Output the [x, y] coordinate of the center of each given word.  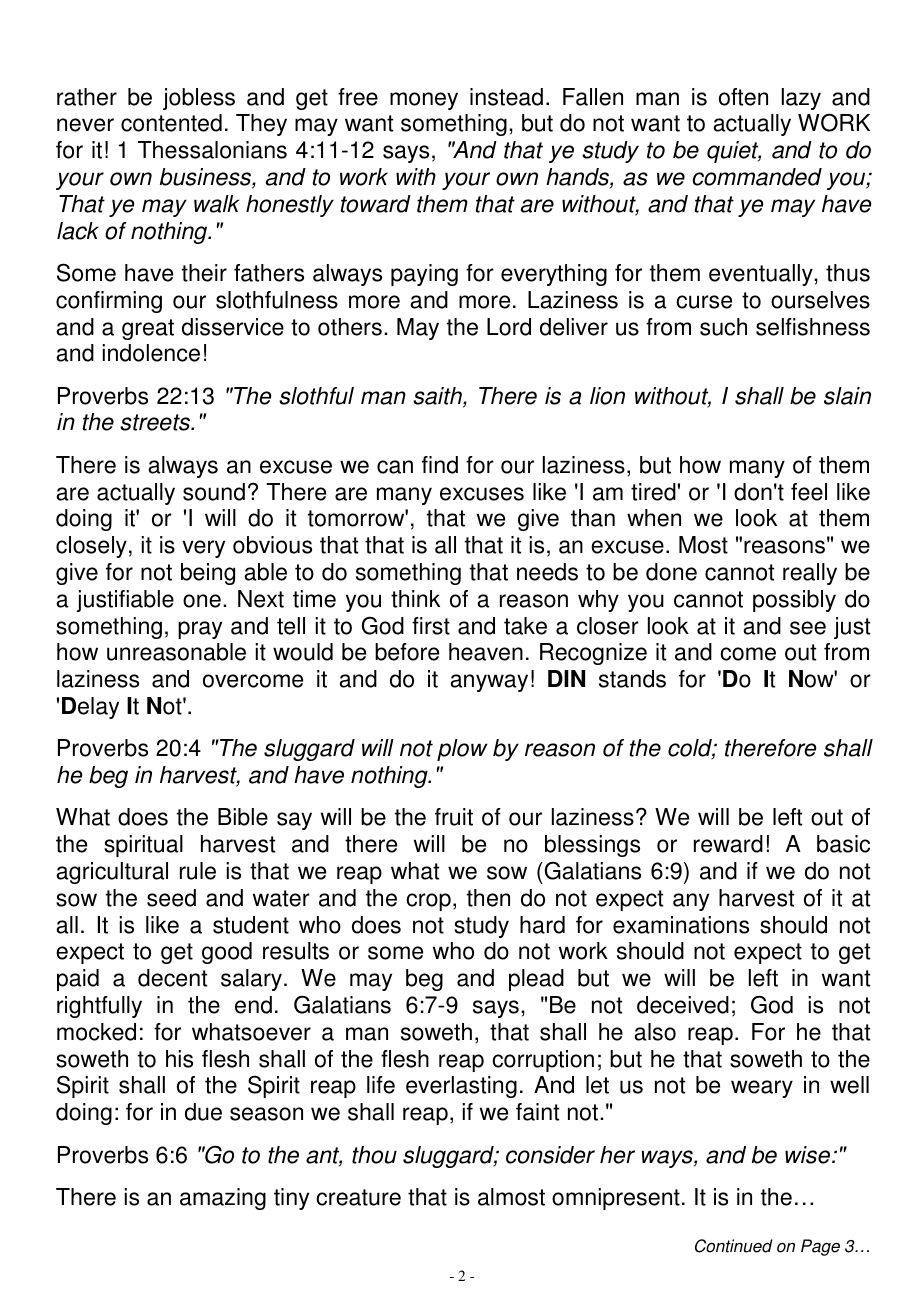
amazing [223, 1199]
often [743, 97]
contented [171, 123]
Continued [733, 1246]
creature [358, 1197]
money [424, 101]
